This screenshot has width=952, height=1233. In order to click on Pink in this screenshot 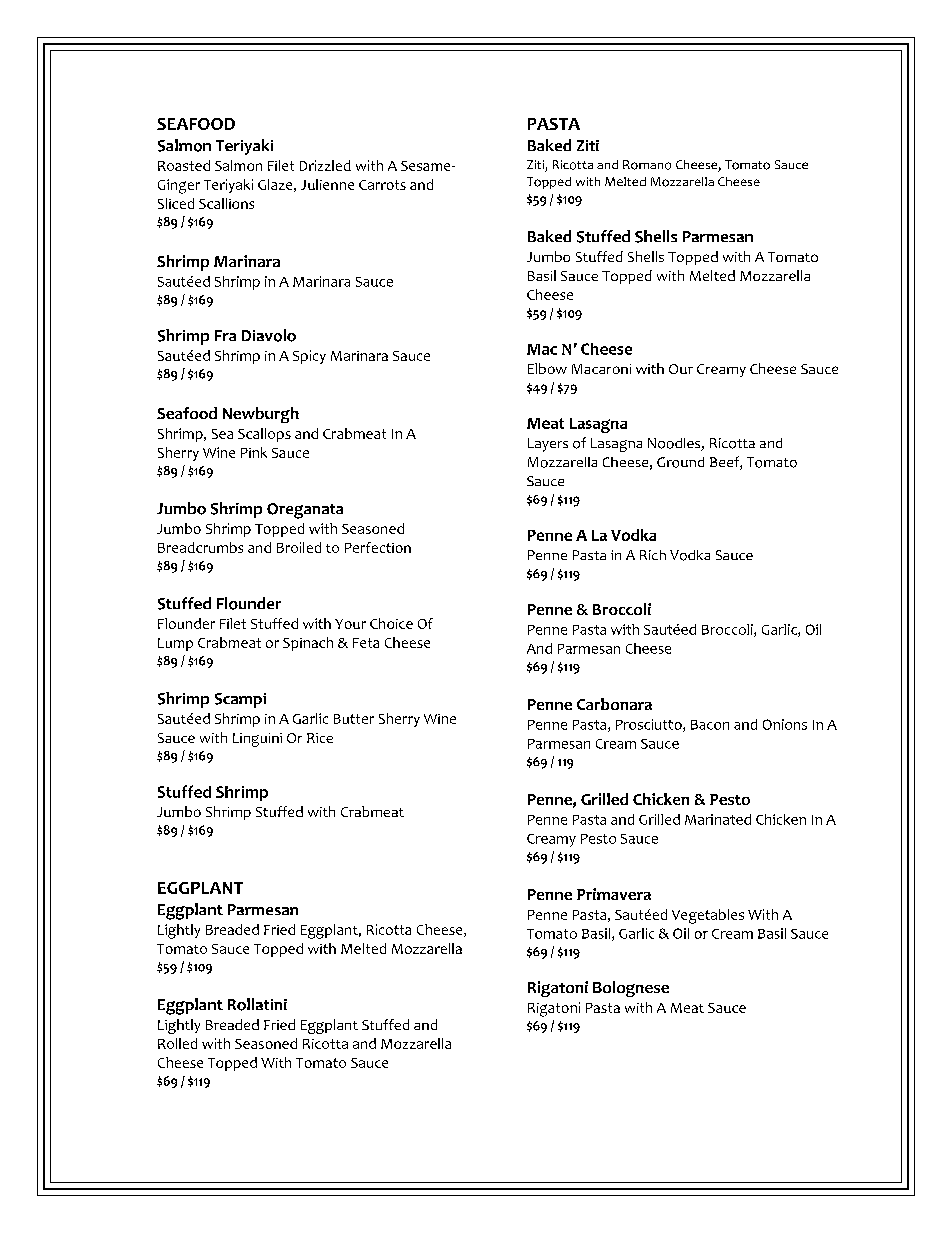, I will do `click(254, 452)`.
